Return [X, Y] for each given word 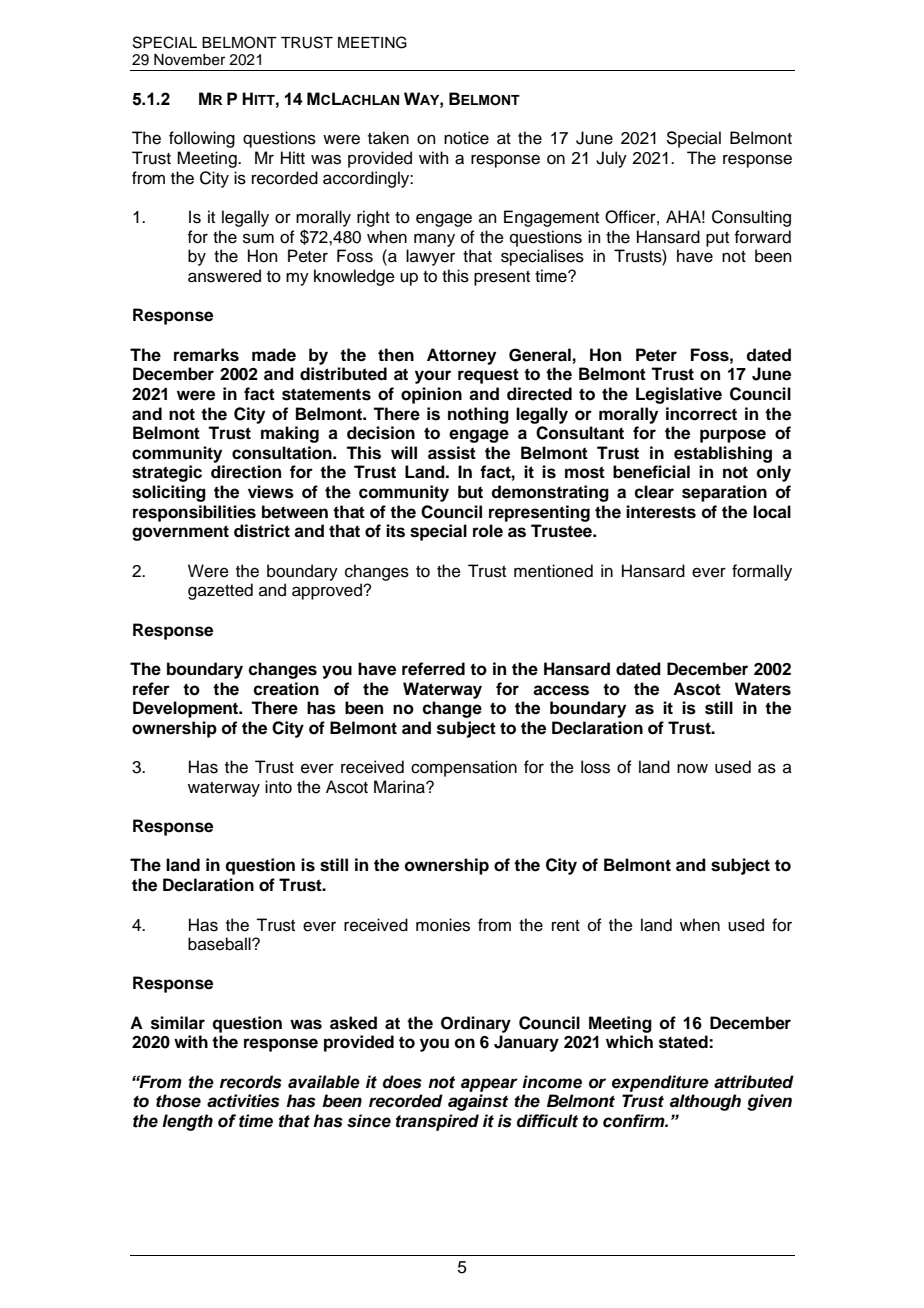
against [478, 1102]
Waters [763, 689]
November [189, 60]
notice [466, 138]
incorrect [701, 414]
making [290, 434]
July [611, 159]
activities [243, 1101]
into [278, 787]
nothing [478, 415]
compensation [464, 768]
